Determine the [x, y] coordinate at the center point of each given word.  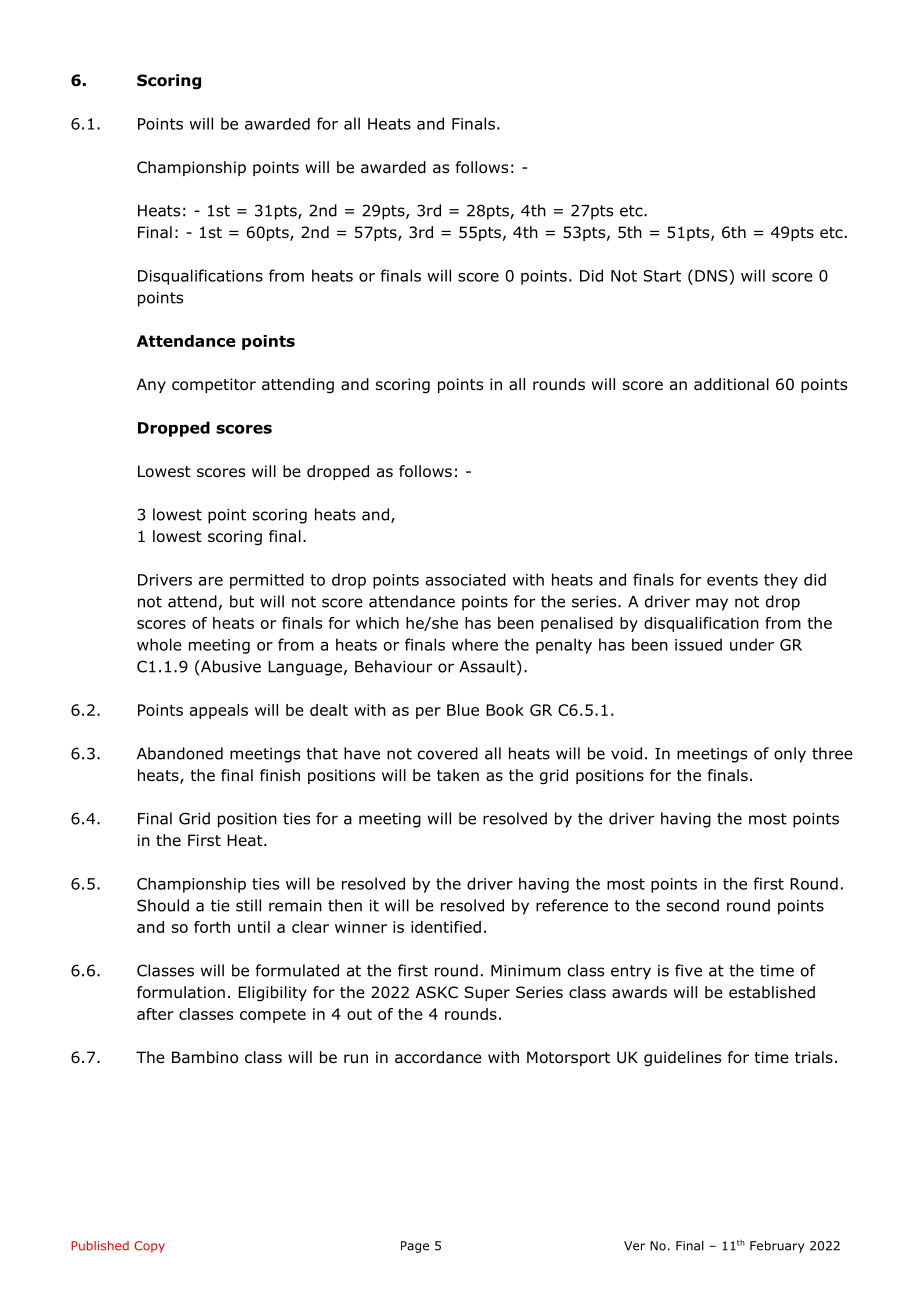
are [211, 581]
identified [446, 927]
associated [466, 579]
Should [163, 905]
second [693, 905]
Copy [150, 1247]
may [712, 604]
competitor [214, 385]
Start [662, 276]
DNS [711, 276]
